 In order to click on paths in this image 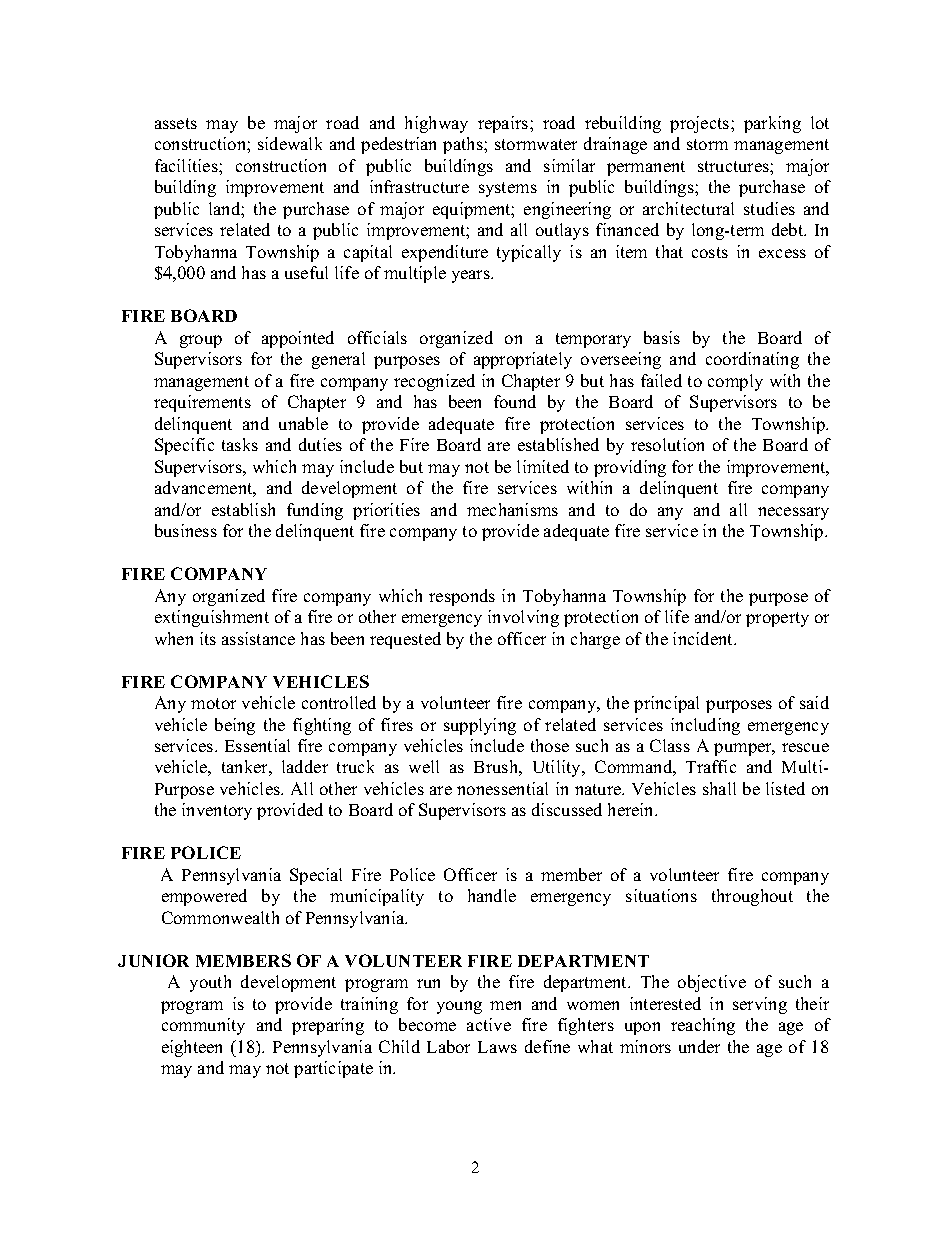, I will do `click(464, 145)`.
